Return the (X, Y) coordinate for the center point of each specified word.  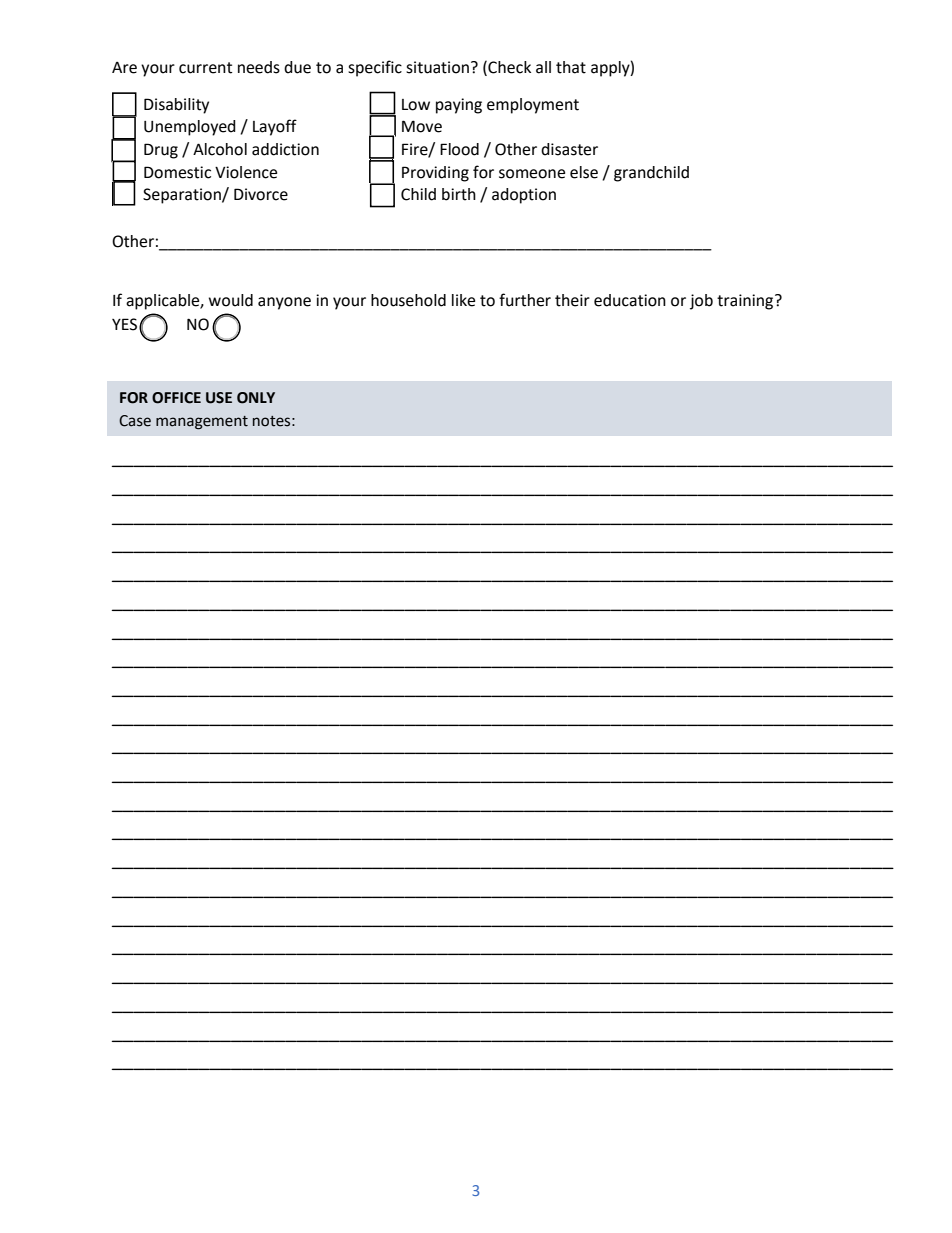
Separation (183, 196)
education (630, 300)
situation (437, 67)
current (205, 68)
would (231, 300)
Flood (459, 149)
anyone (284, 303)
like (463, 300)
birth (459, 194)
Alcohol (220, 149)
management (202, 423)
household (408, 300)
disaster (569, 149)
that (571, 67)
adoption (524, 196)
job (701, 302)
